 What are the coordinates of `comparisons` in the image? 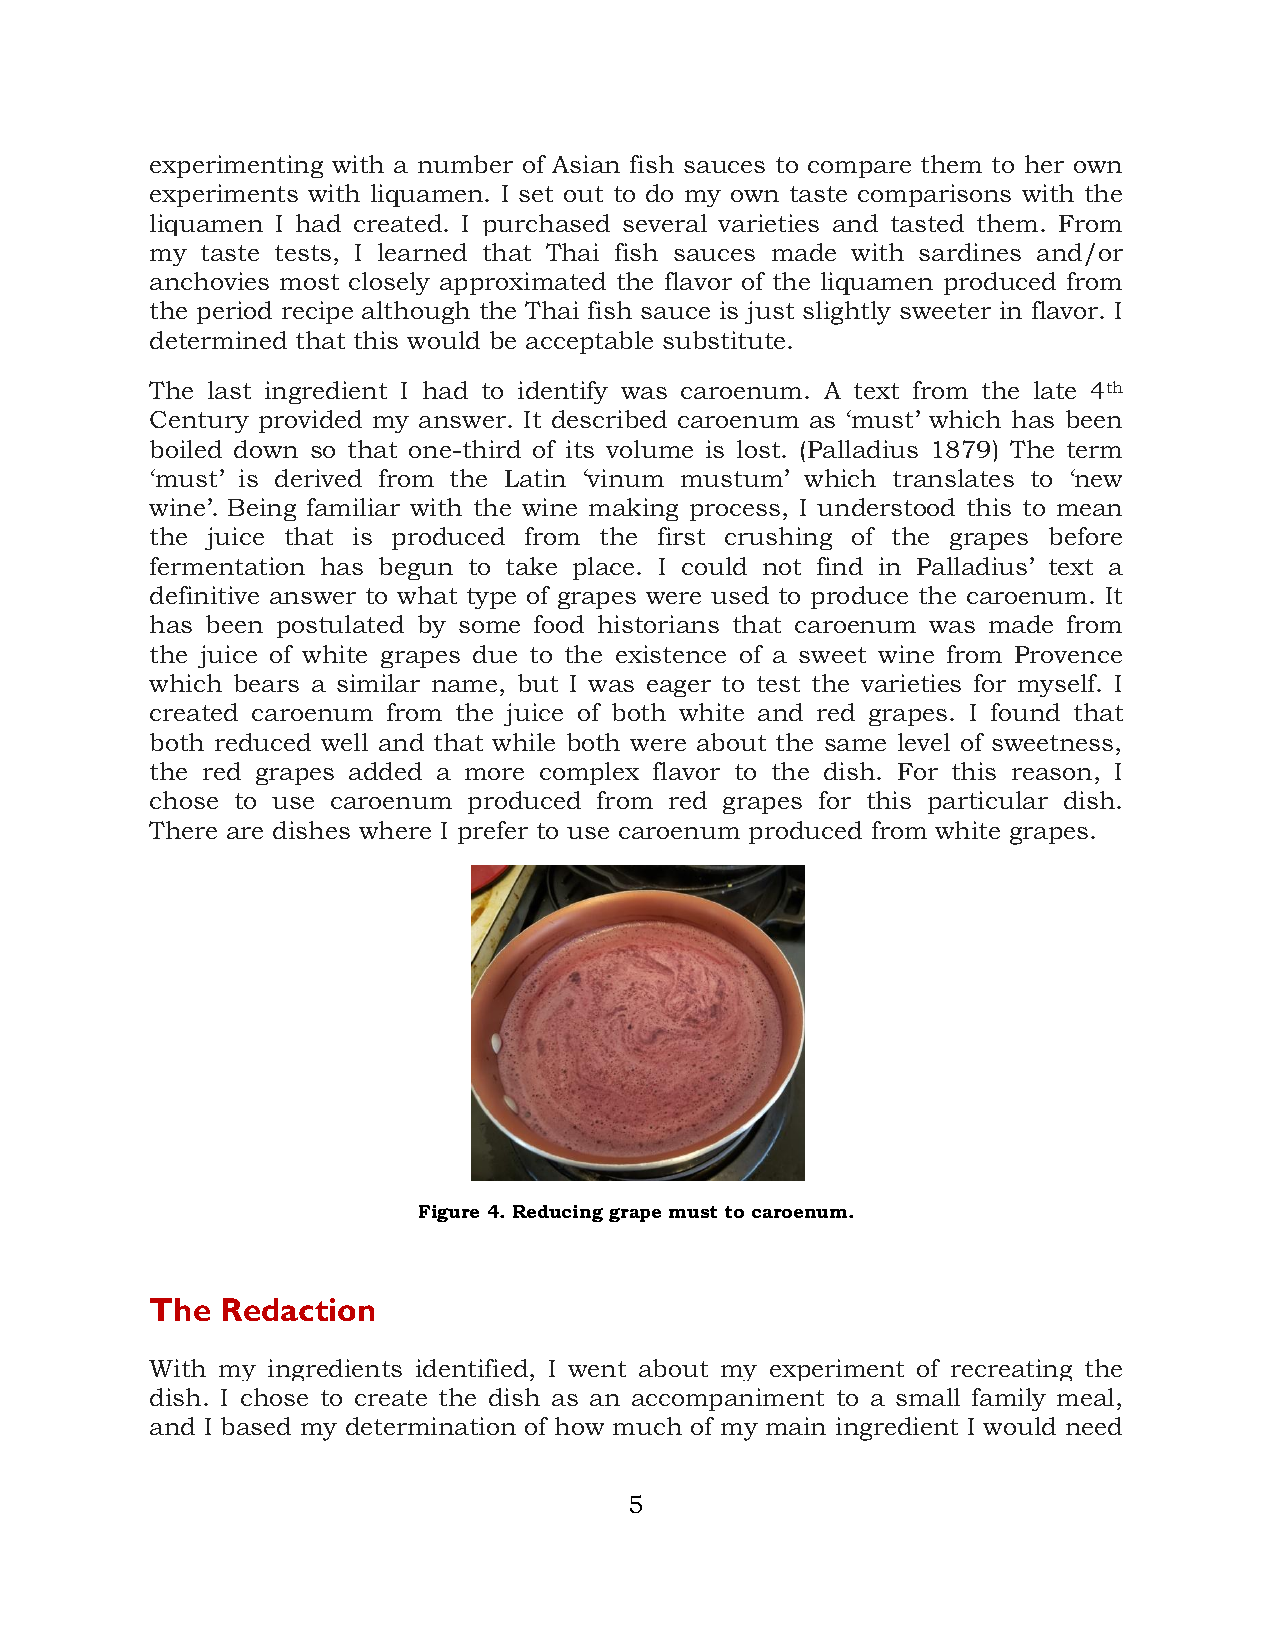 It's located at (934, 195).
